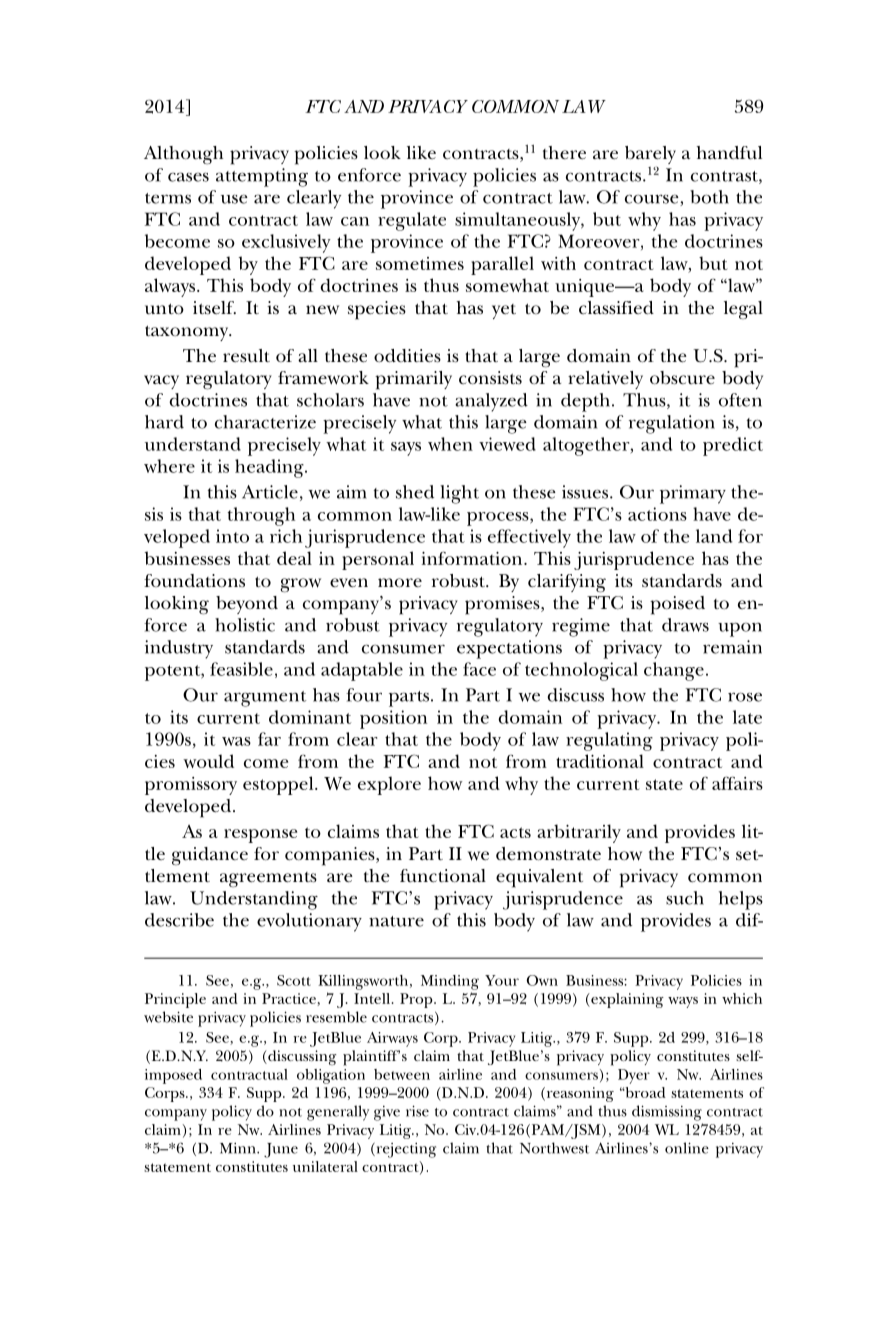 The width and height of the screenshot is (896, 1328). I want to click on course, so click(653, 200).
